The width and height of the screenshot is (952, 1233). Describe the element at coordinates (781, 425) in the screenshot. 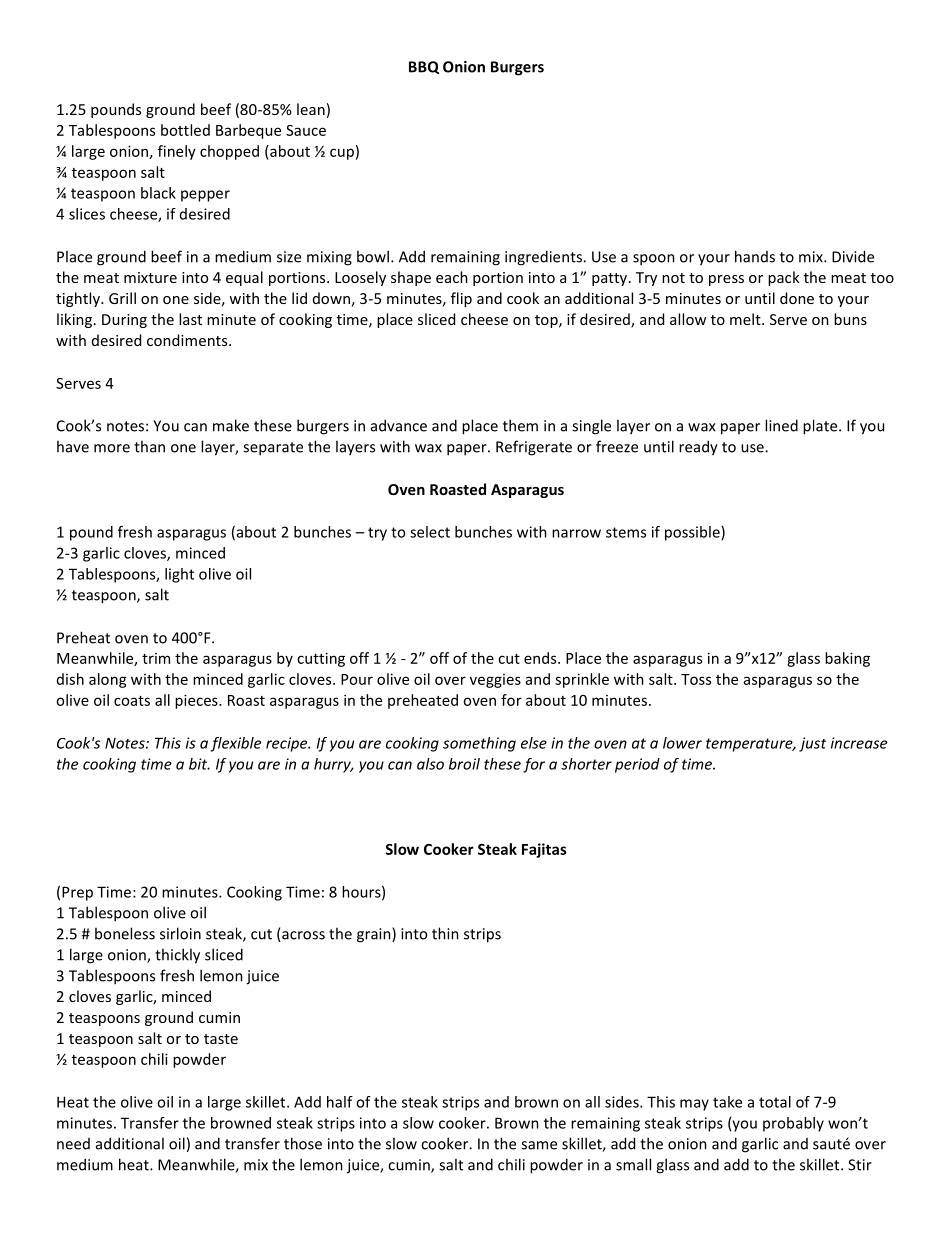

I see `lined` at that location.
